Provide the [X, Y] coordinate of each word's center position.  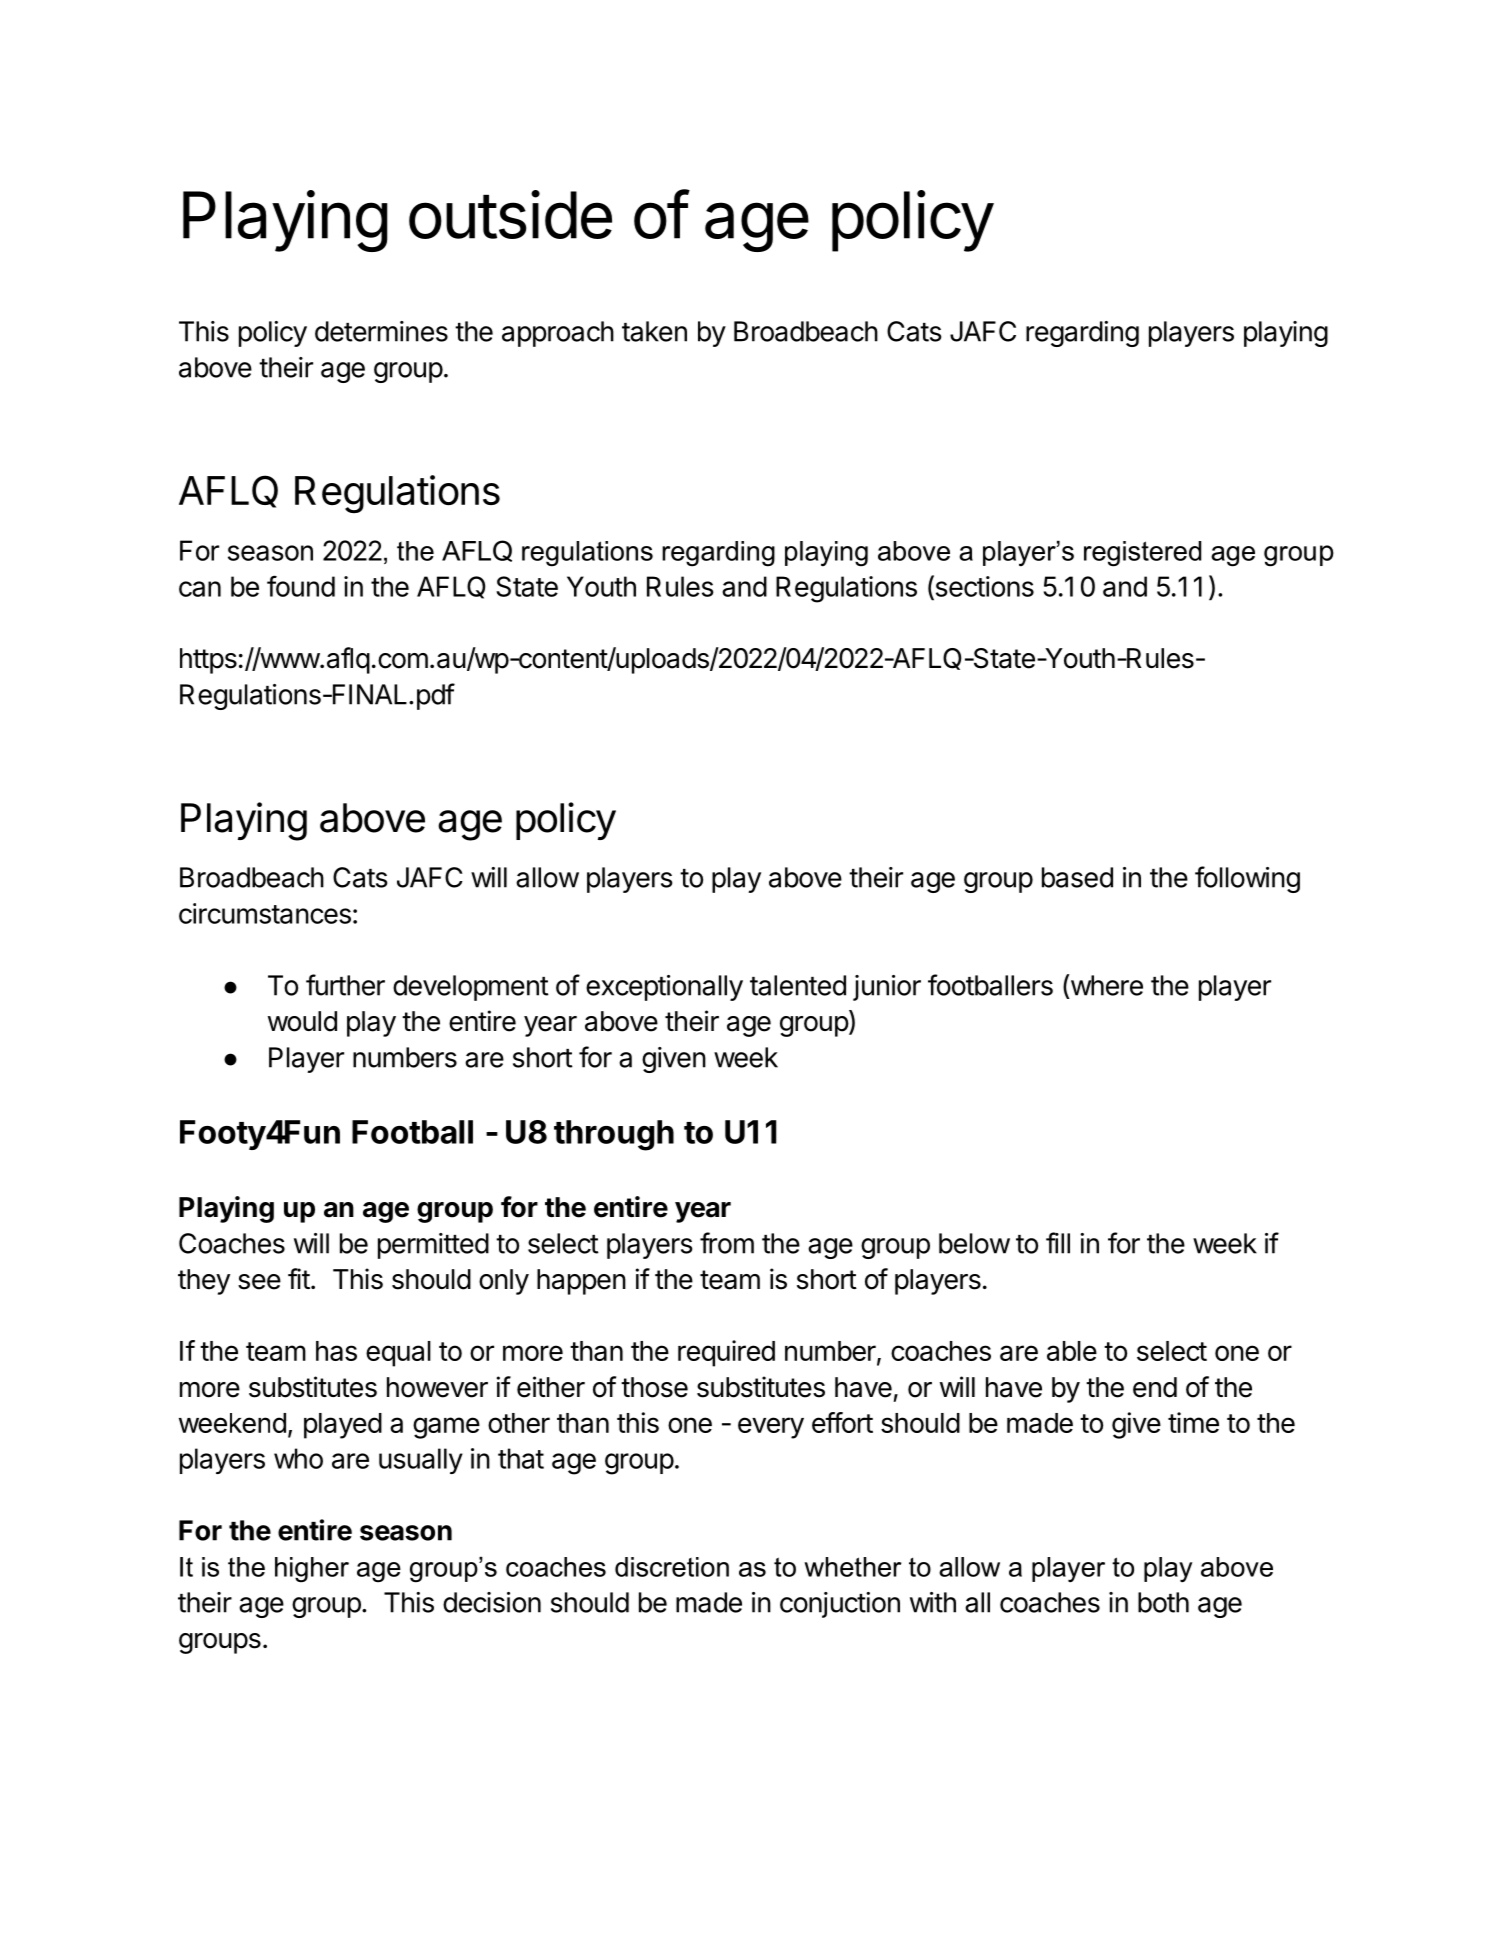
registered [1142, 554]
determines [381, 331]
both [1163, 1602]
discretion [672, 1567]
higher [312, 1570]
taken [654, 331]
